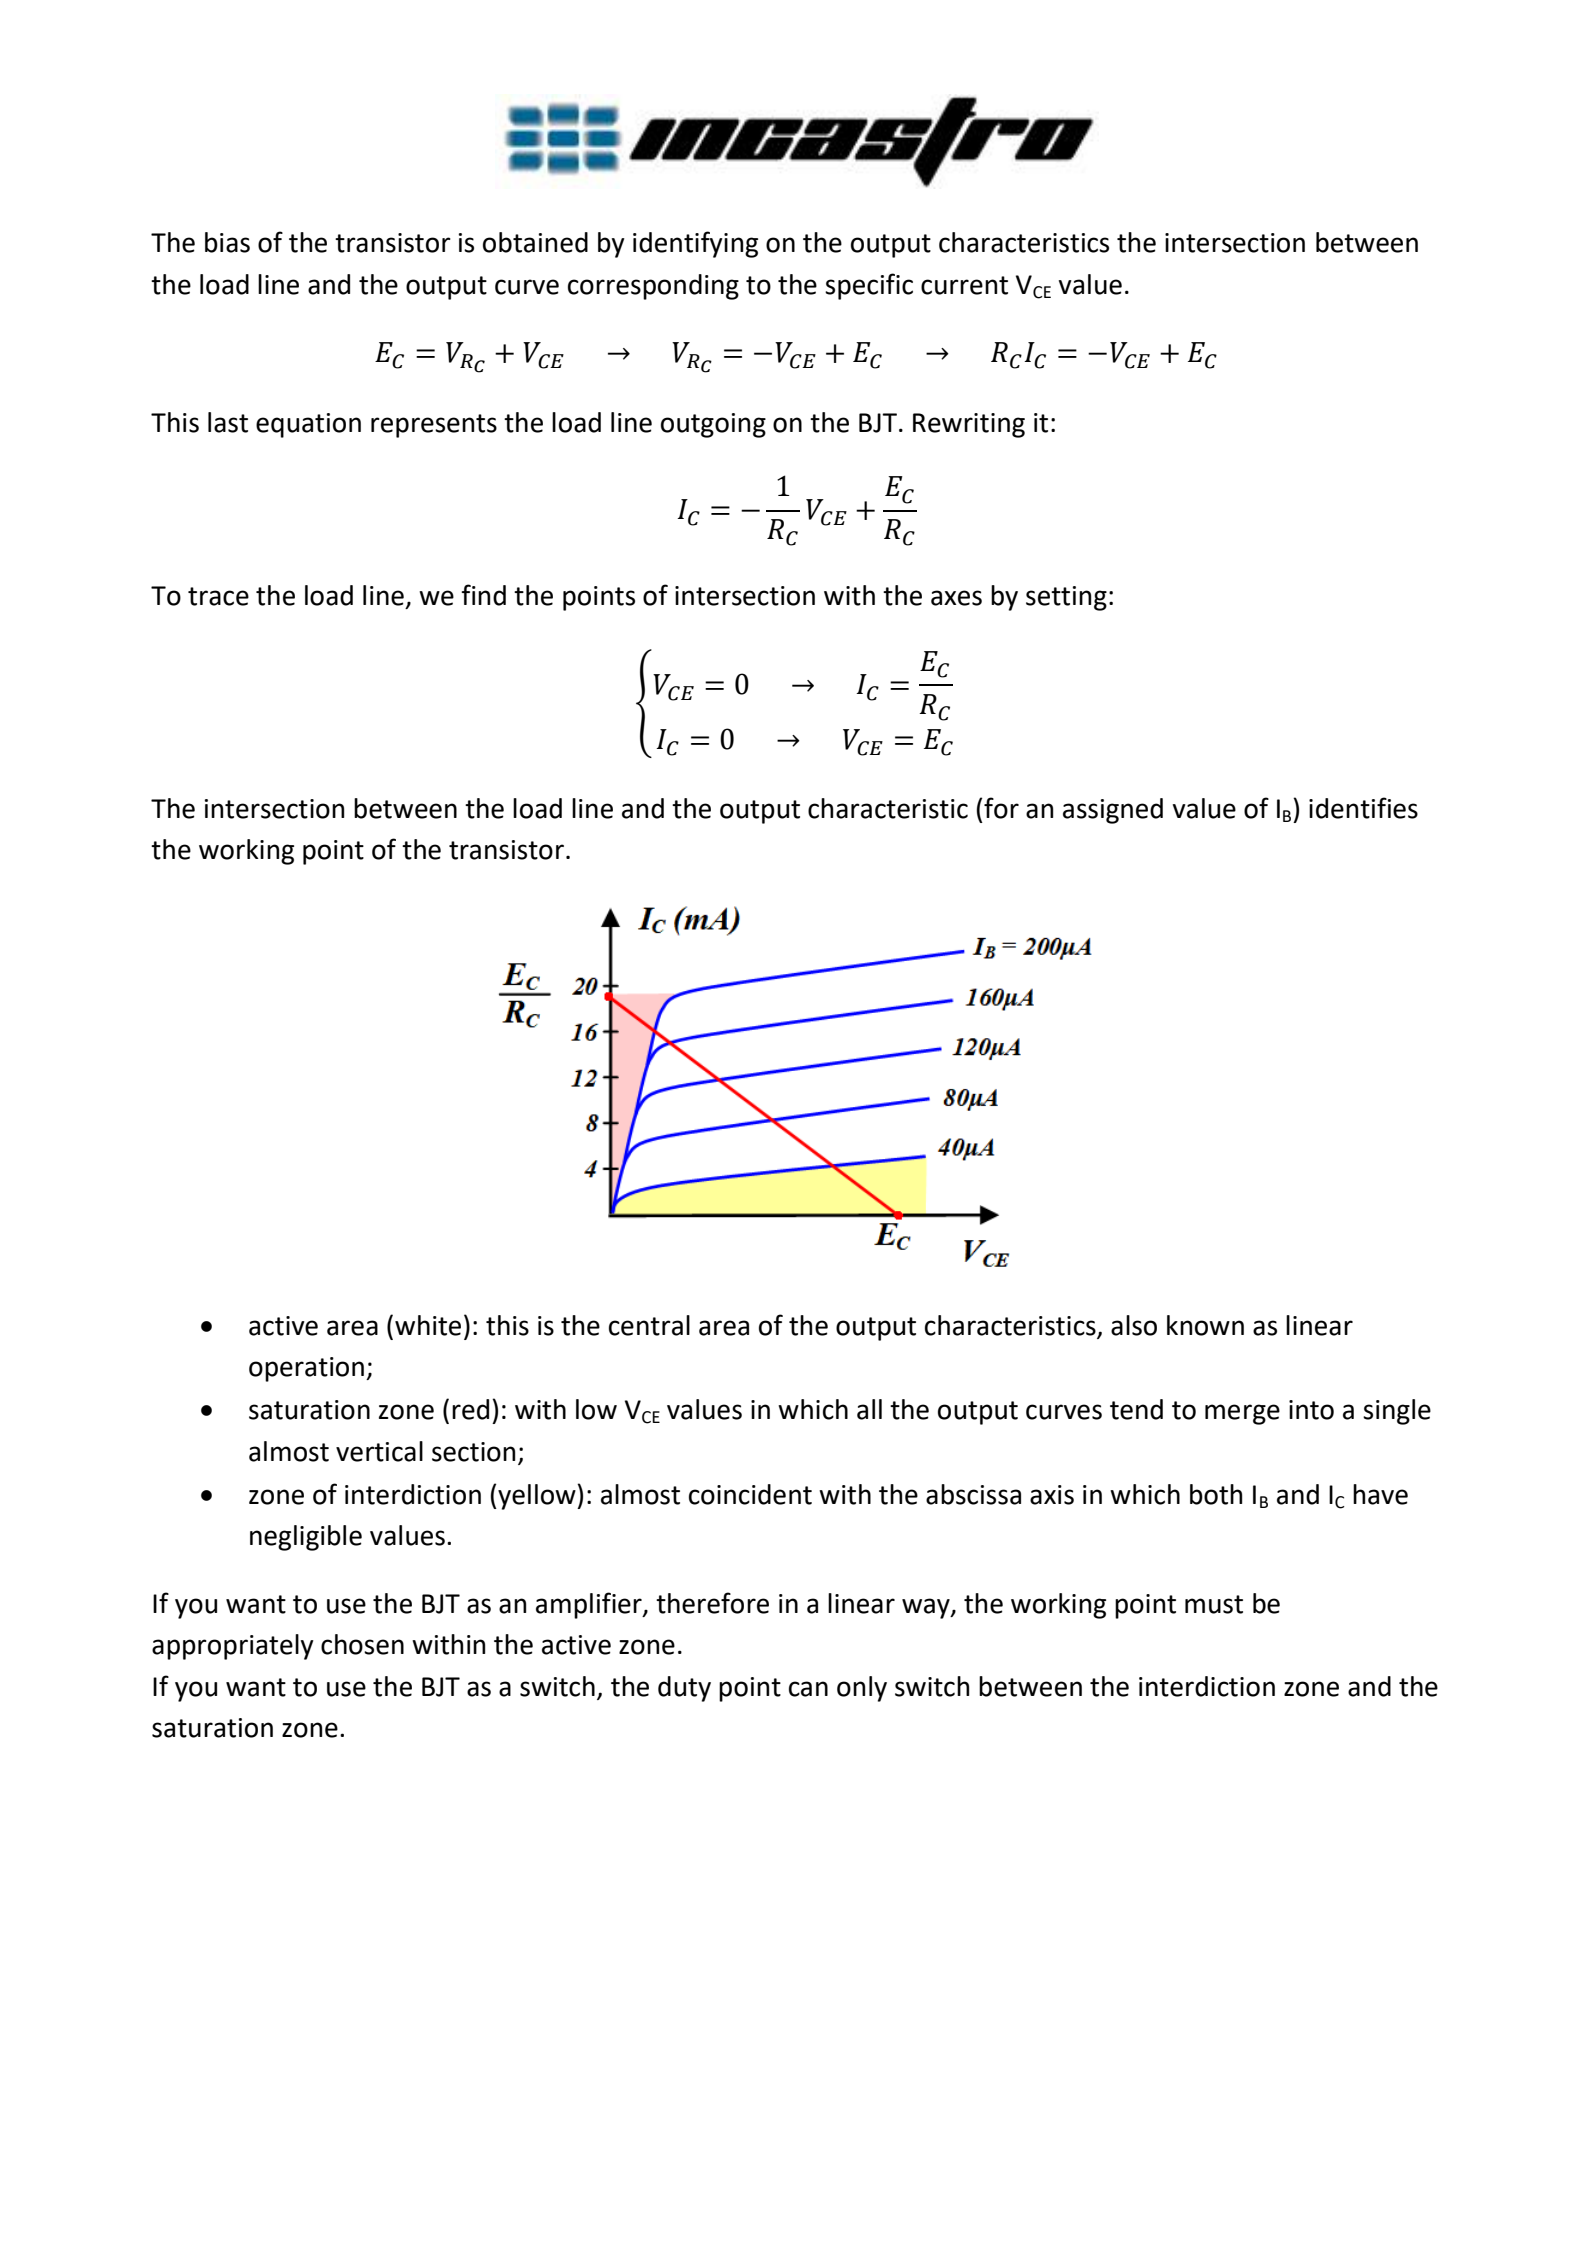  What do you see at coordinates (483, 595) in the screenshot?
I see `find` at bounding box center [483, 595].
